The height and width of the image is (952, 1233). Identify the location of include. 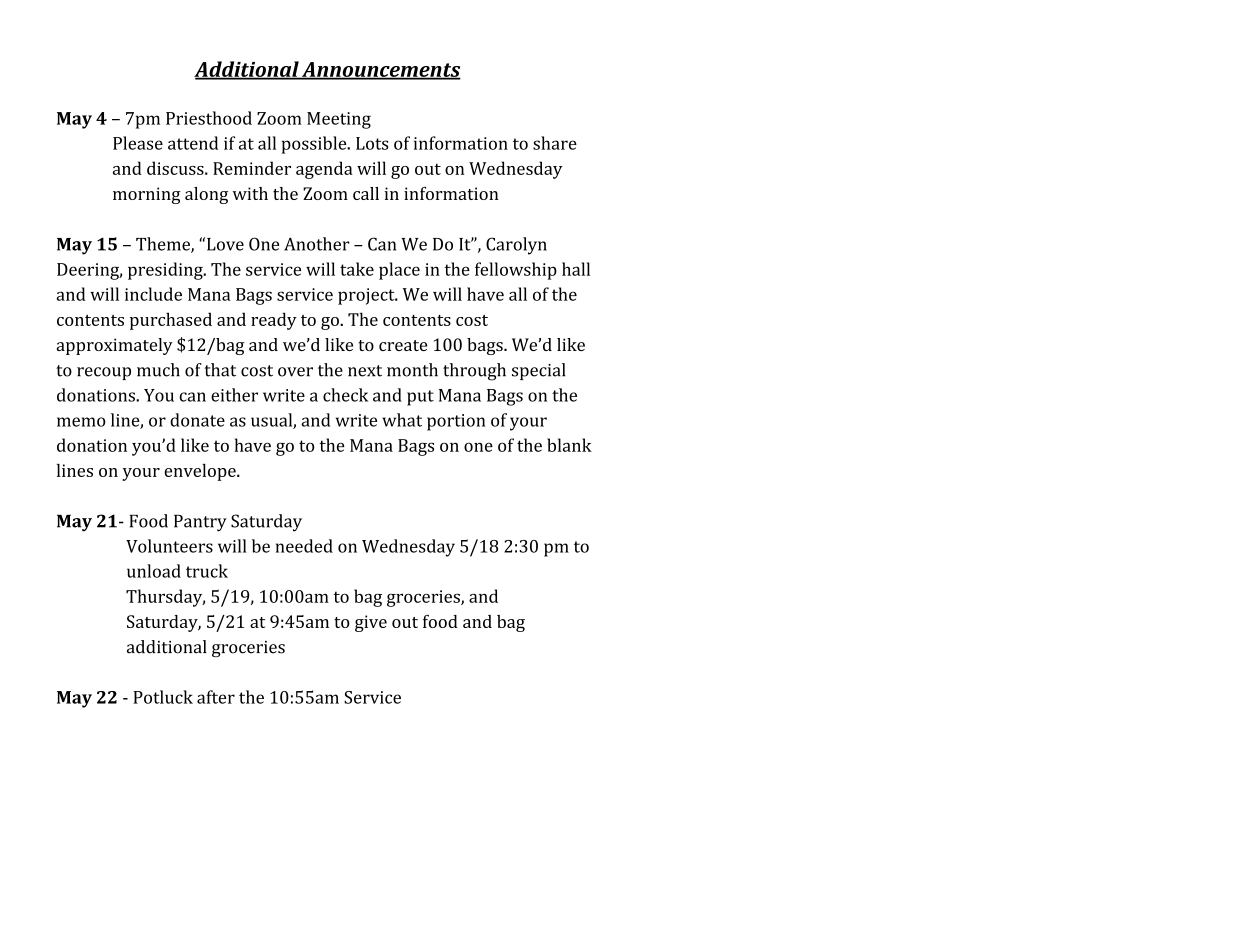
(153, 294).
